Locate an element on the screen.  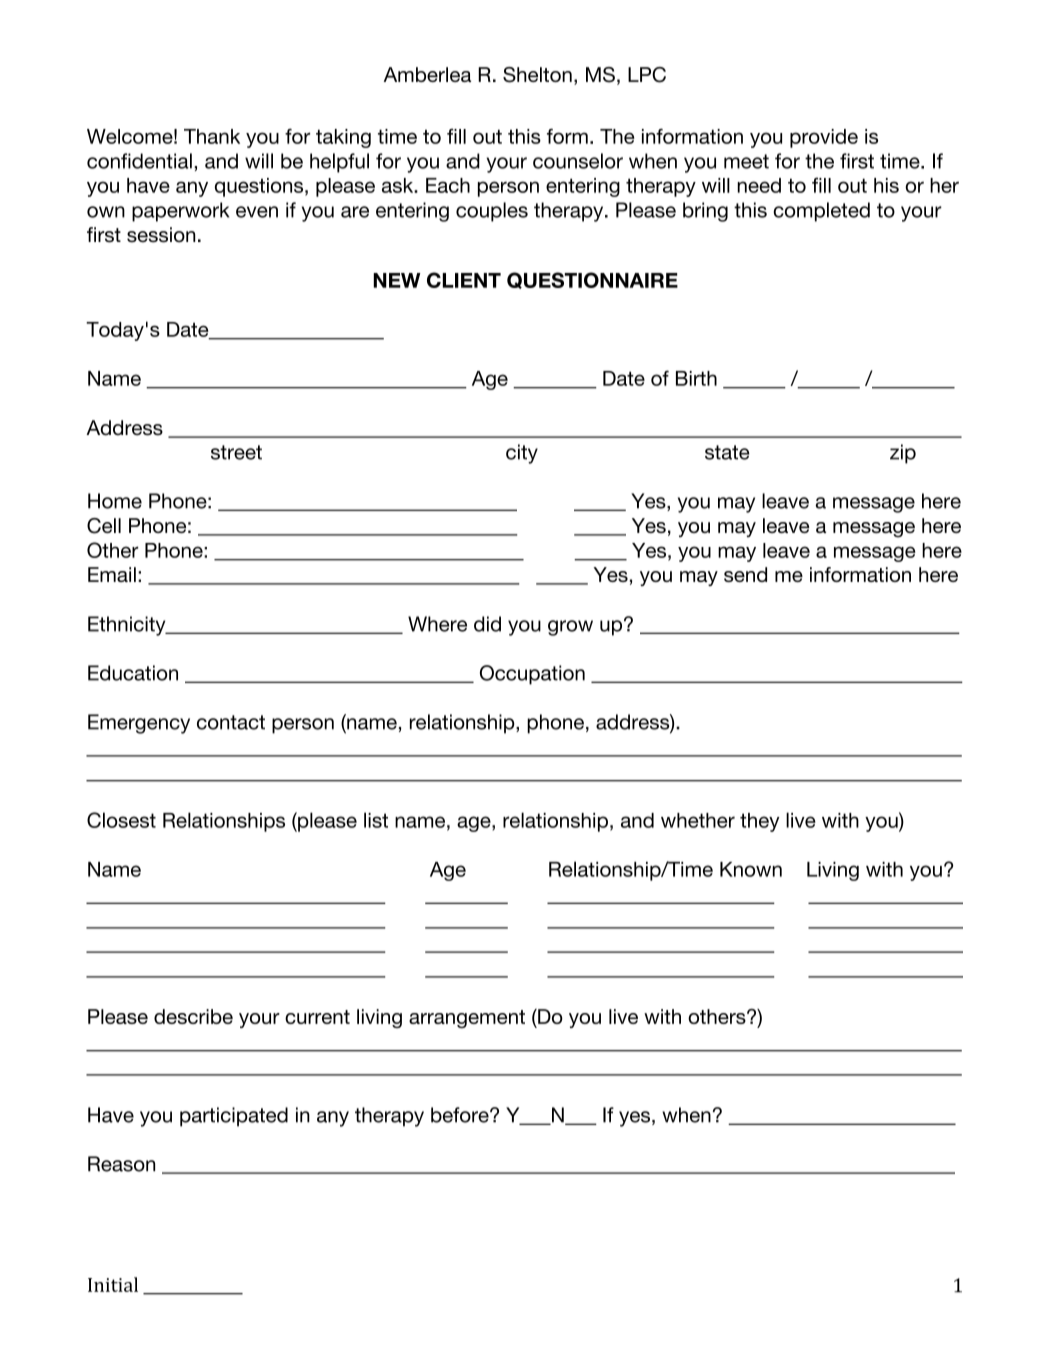
before is located at coordinates (461, 1115).
